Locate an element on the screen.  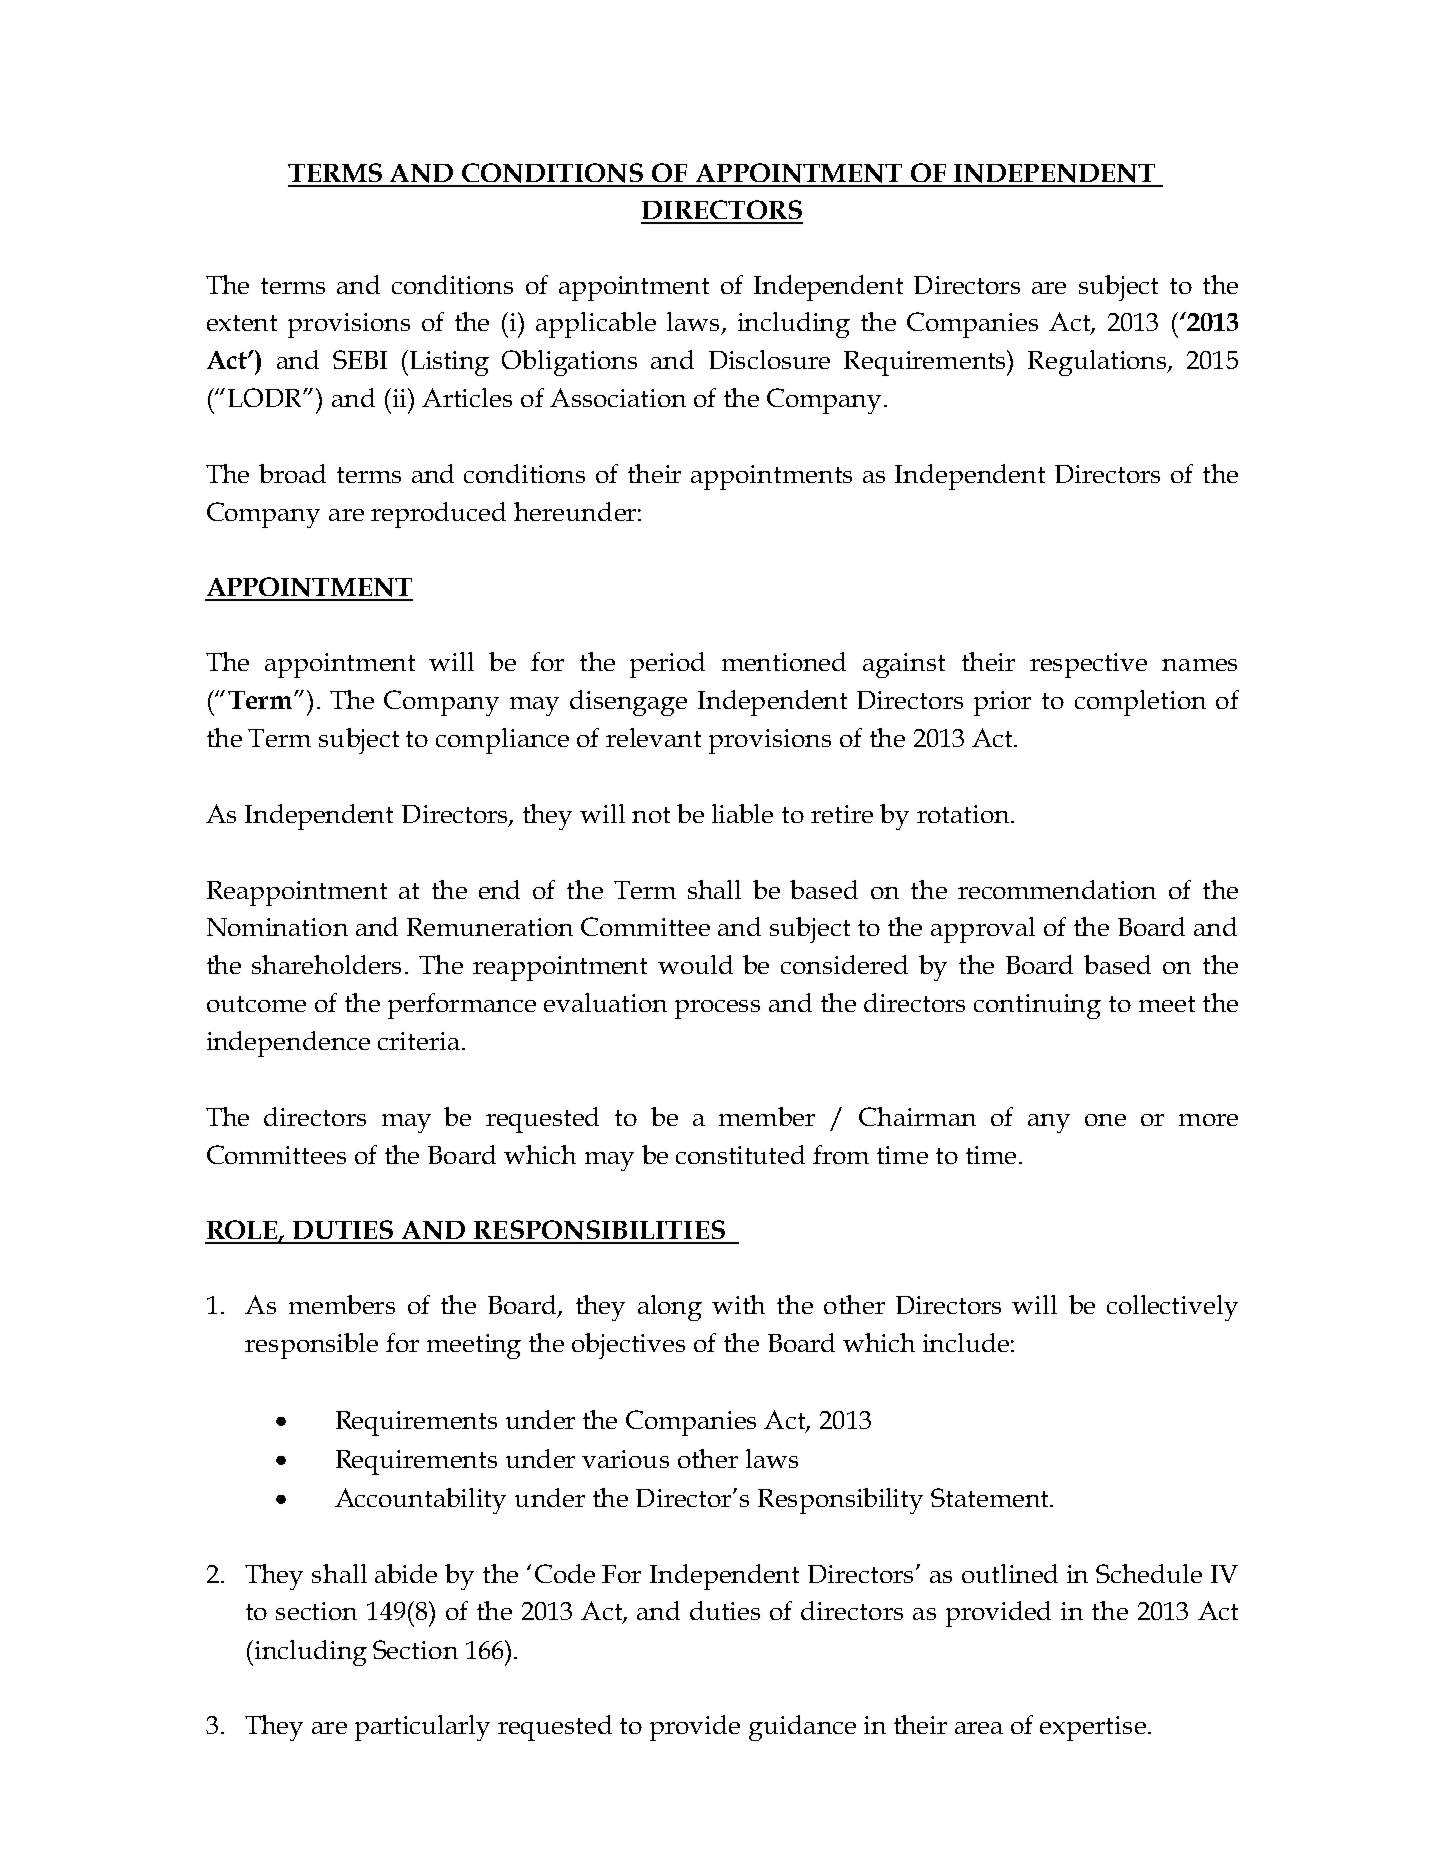
Disclosure is located at coordinates (769, 359).
